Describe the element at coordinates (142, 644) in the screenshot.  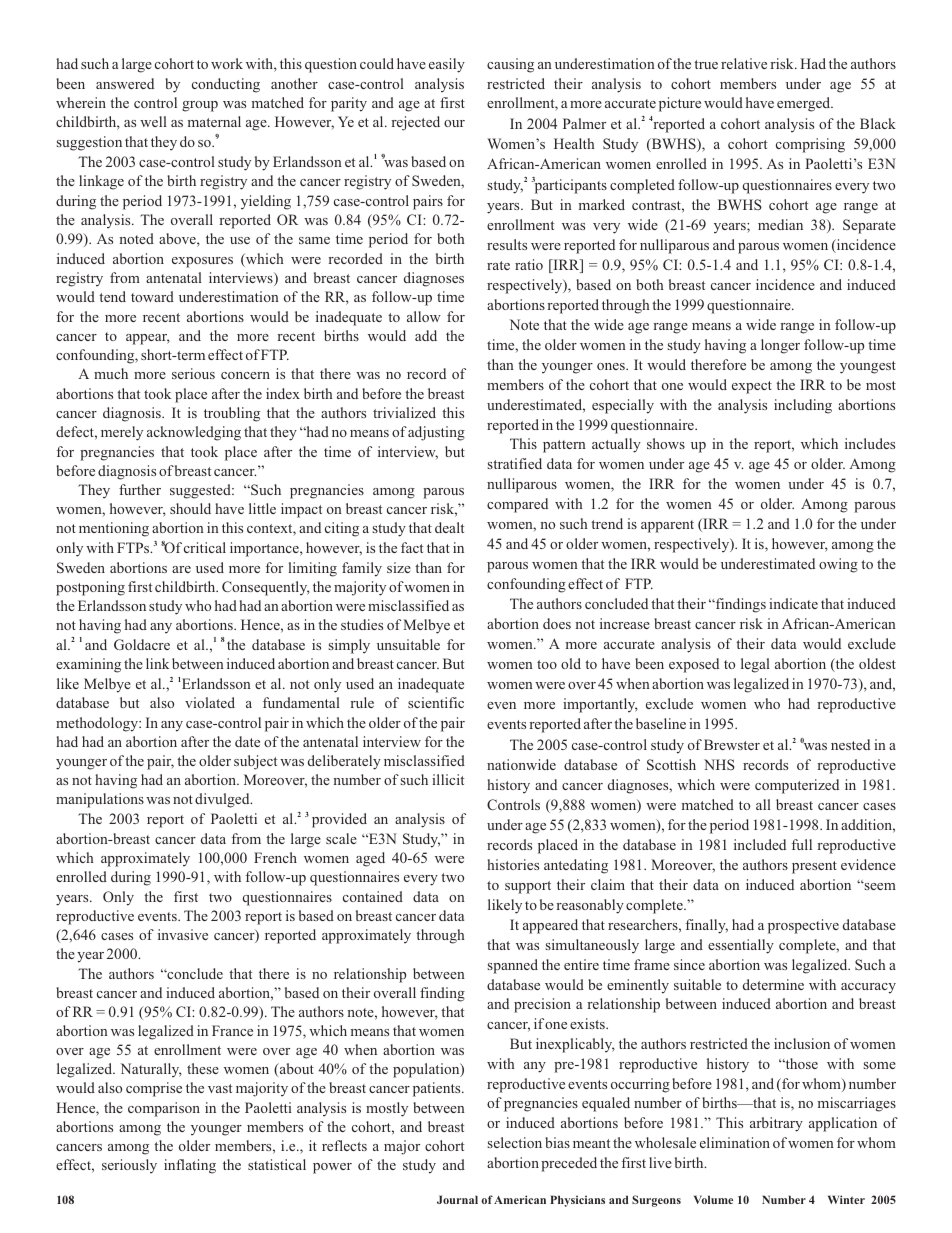
I see `Goldacre` at that location.
